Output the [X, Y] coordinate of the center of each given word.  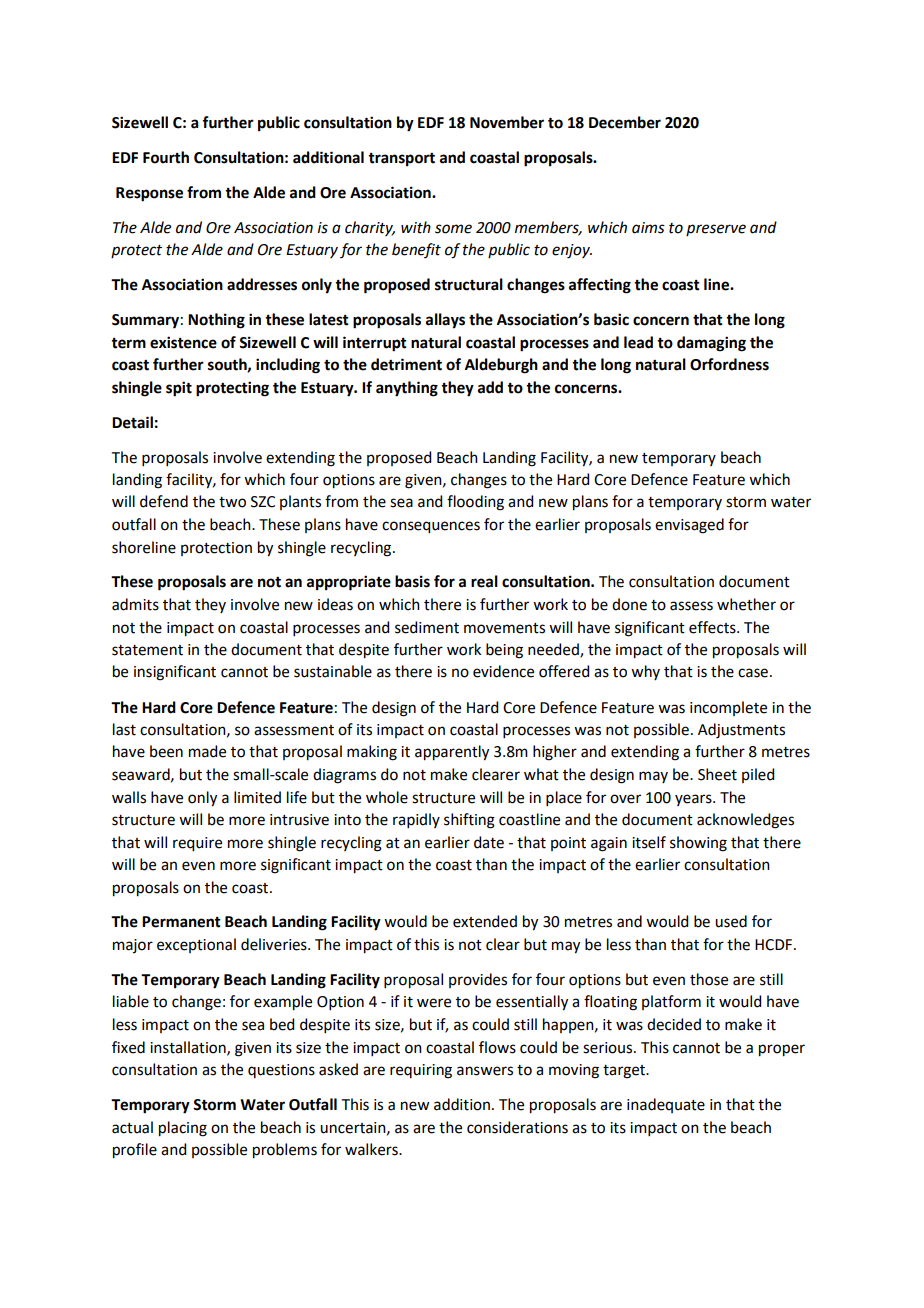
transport [401, 160]
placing [183, 1129]
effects [713, 627]
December [625, 122]
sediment [427, 627]
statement [147, 650]
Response [149, 194]
